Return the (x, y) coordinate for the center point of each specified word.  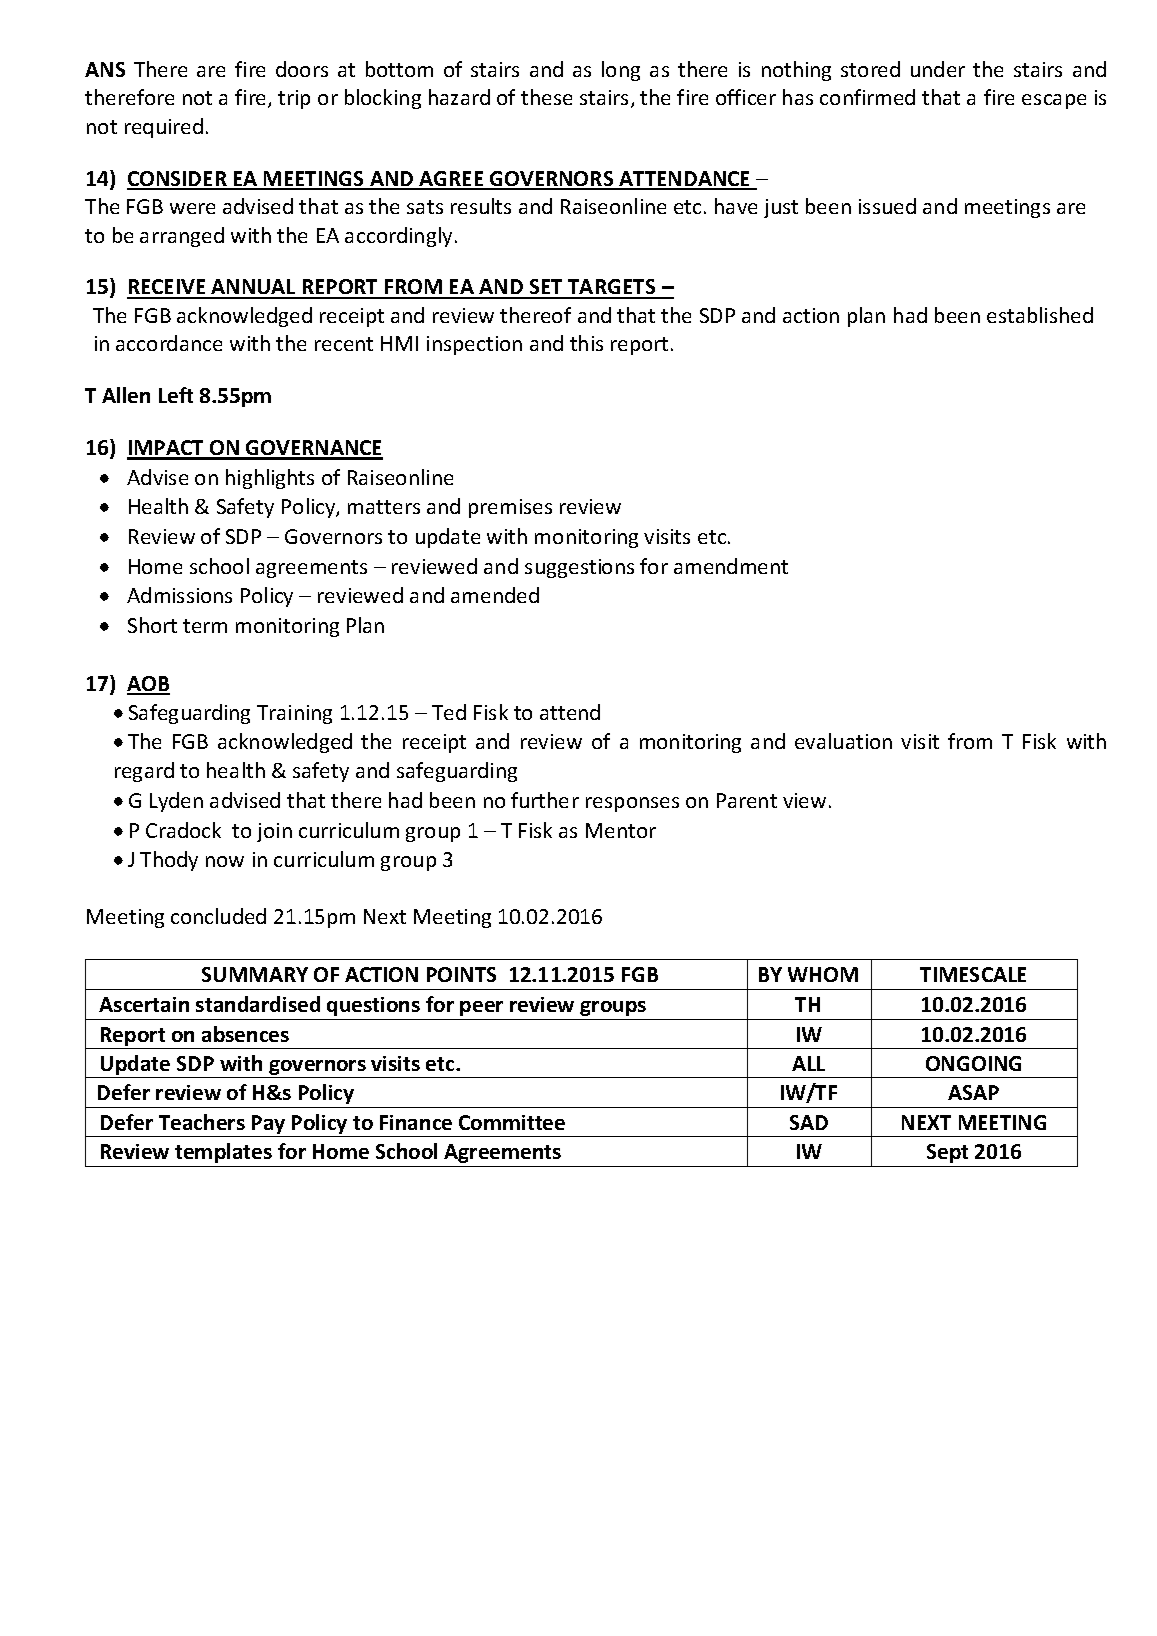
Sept (947, 1153)
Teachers (202, 1122)
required (164, 128)
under (938, 69)
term (205, 626)
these (546, 97)
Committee (512, 1122)
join (274, 832)
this (586, 343)
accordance (169, 343)
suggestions (579, 568)
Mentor (621, 830)
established (1040, 315)
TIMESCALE (973, 974)
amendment (731, 566)
